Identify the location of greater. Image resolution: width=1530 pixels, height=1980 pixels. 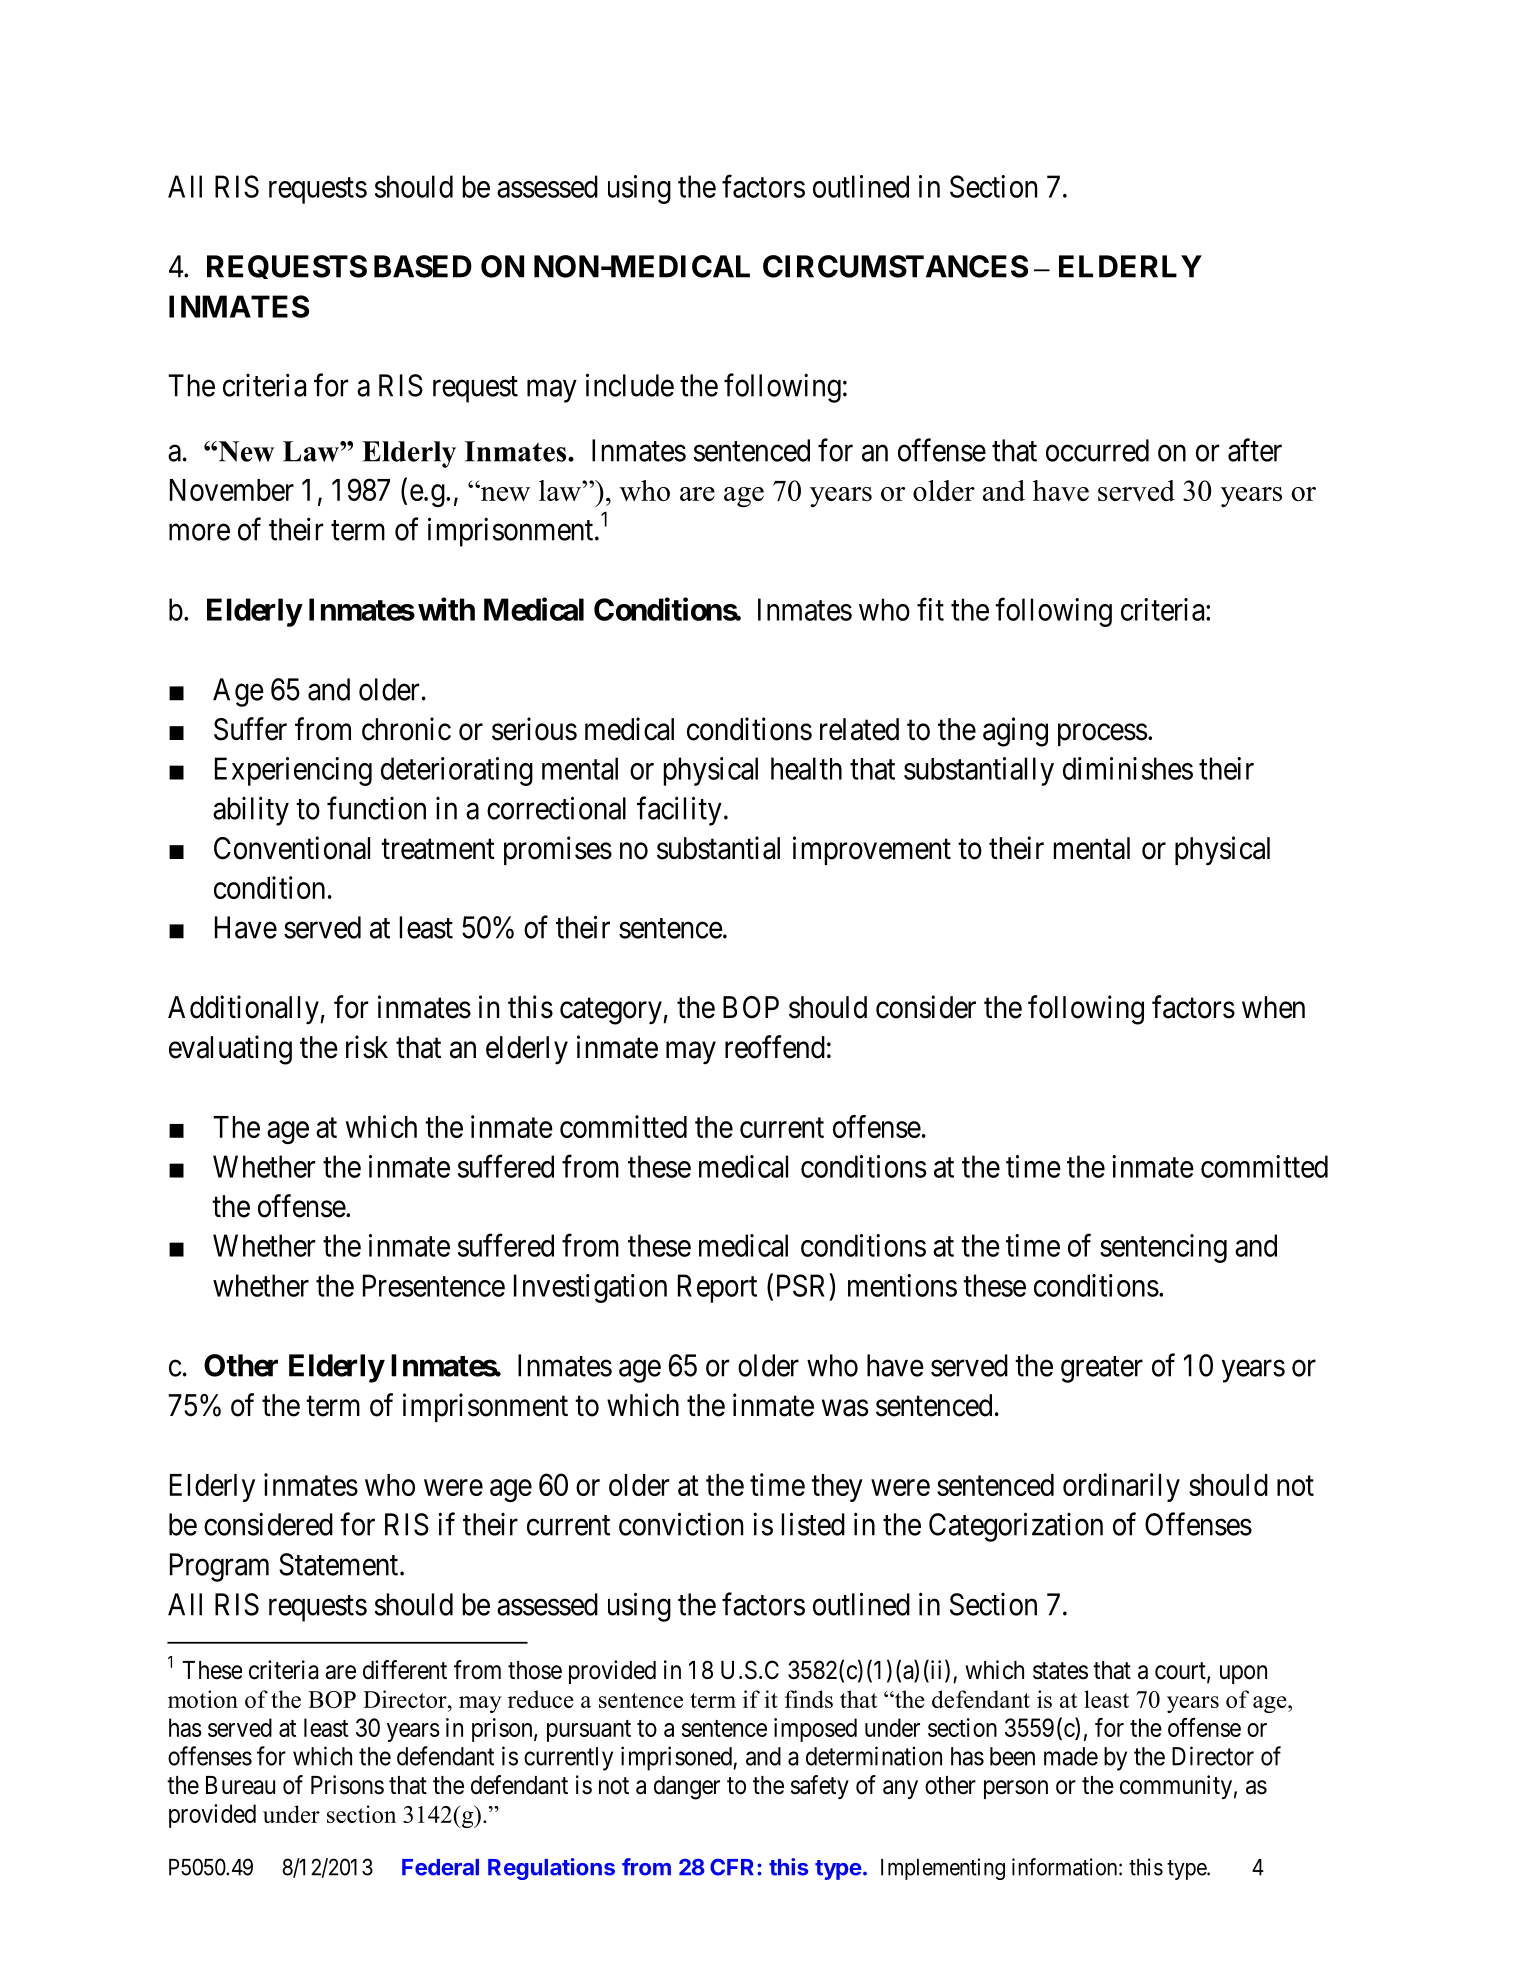
(1102, 1369).
